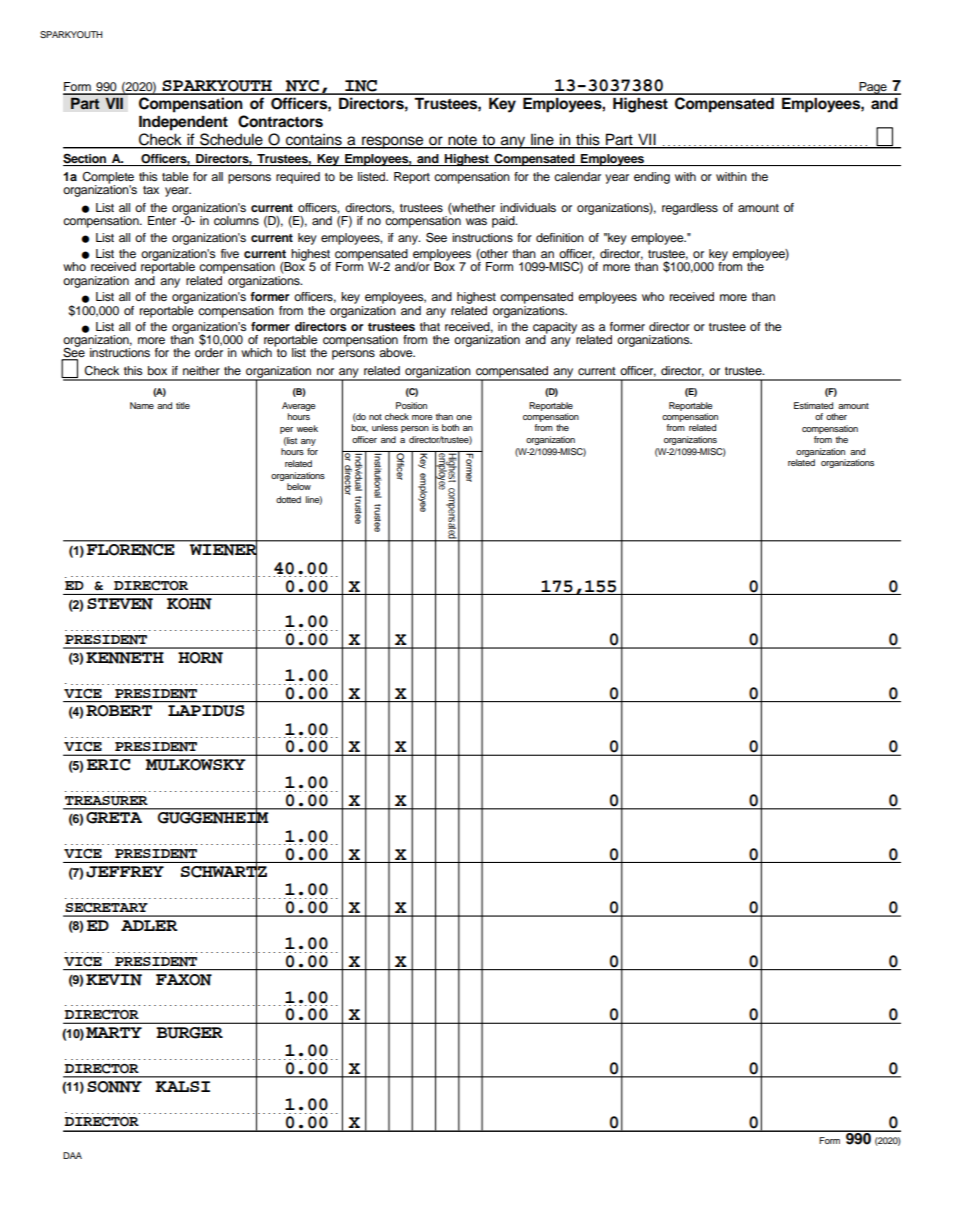 Image resolution: width=966 pixels, height=1232 pixels. I want to click on one, so click(464, 417).
